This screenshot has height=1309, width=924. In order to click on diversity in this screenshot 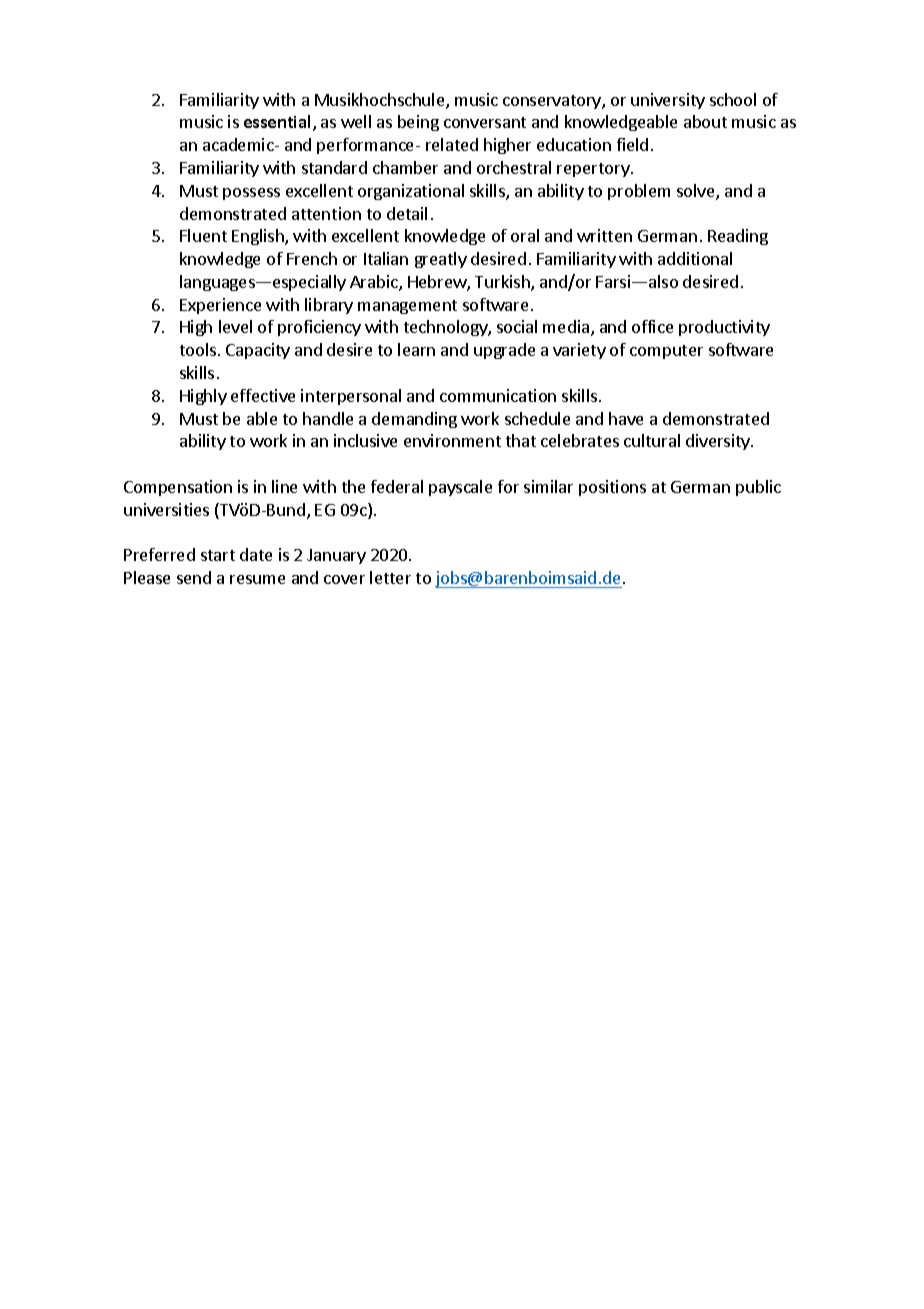, I will do `click(719, 442)`.
